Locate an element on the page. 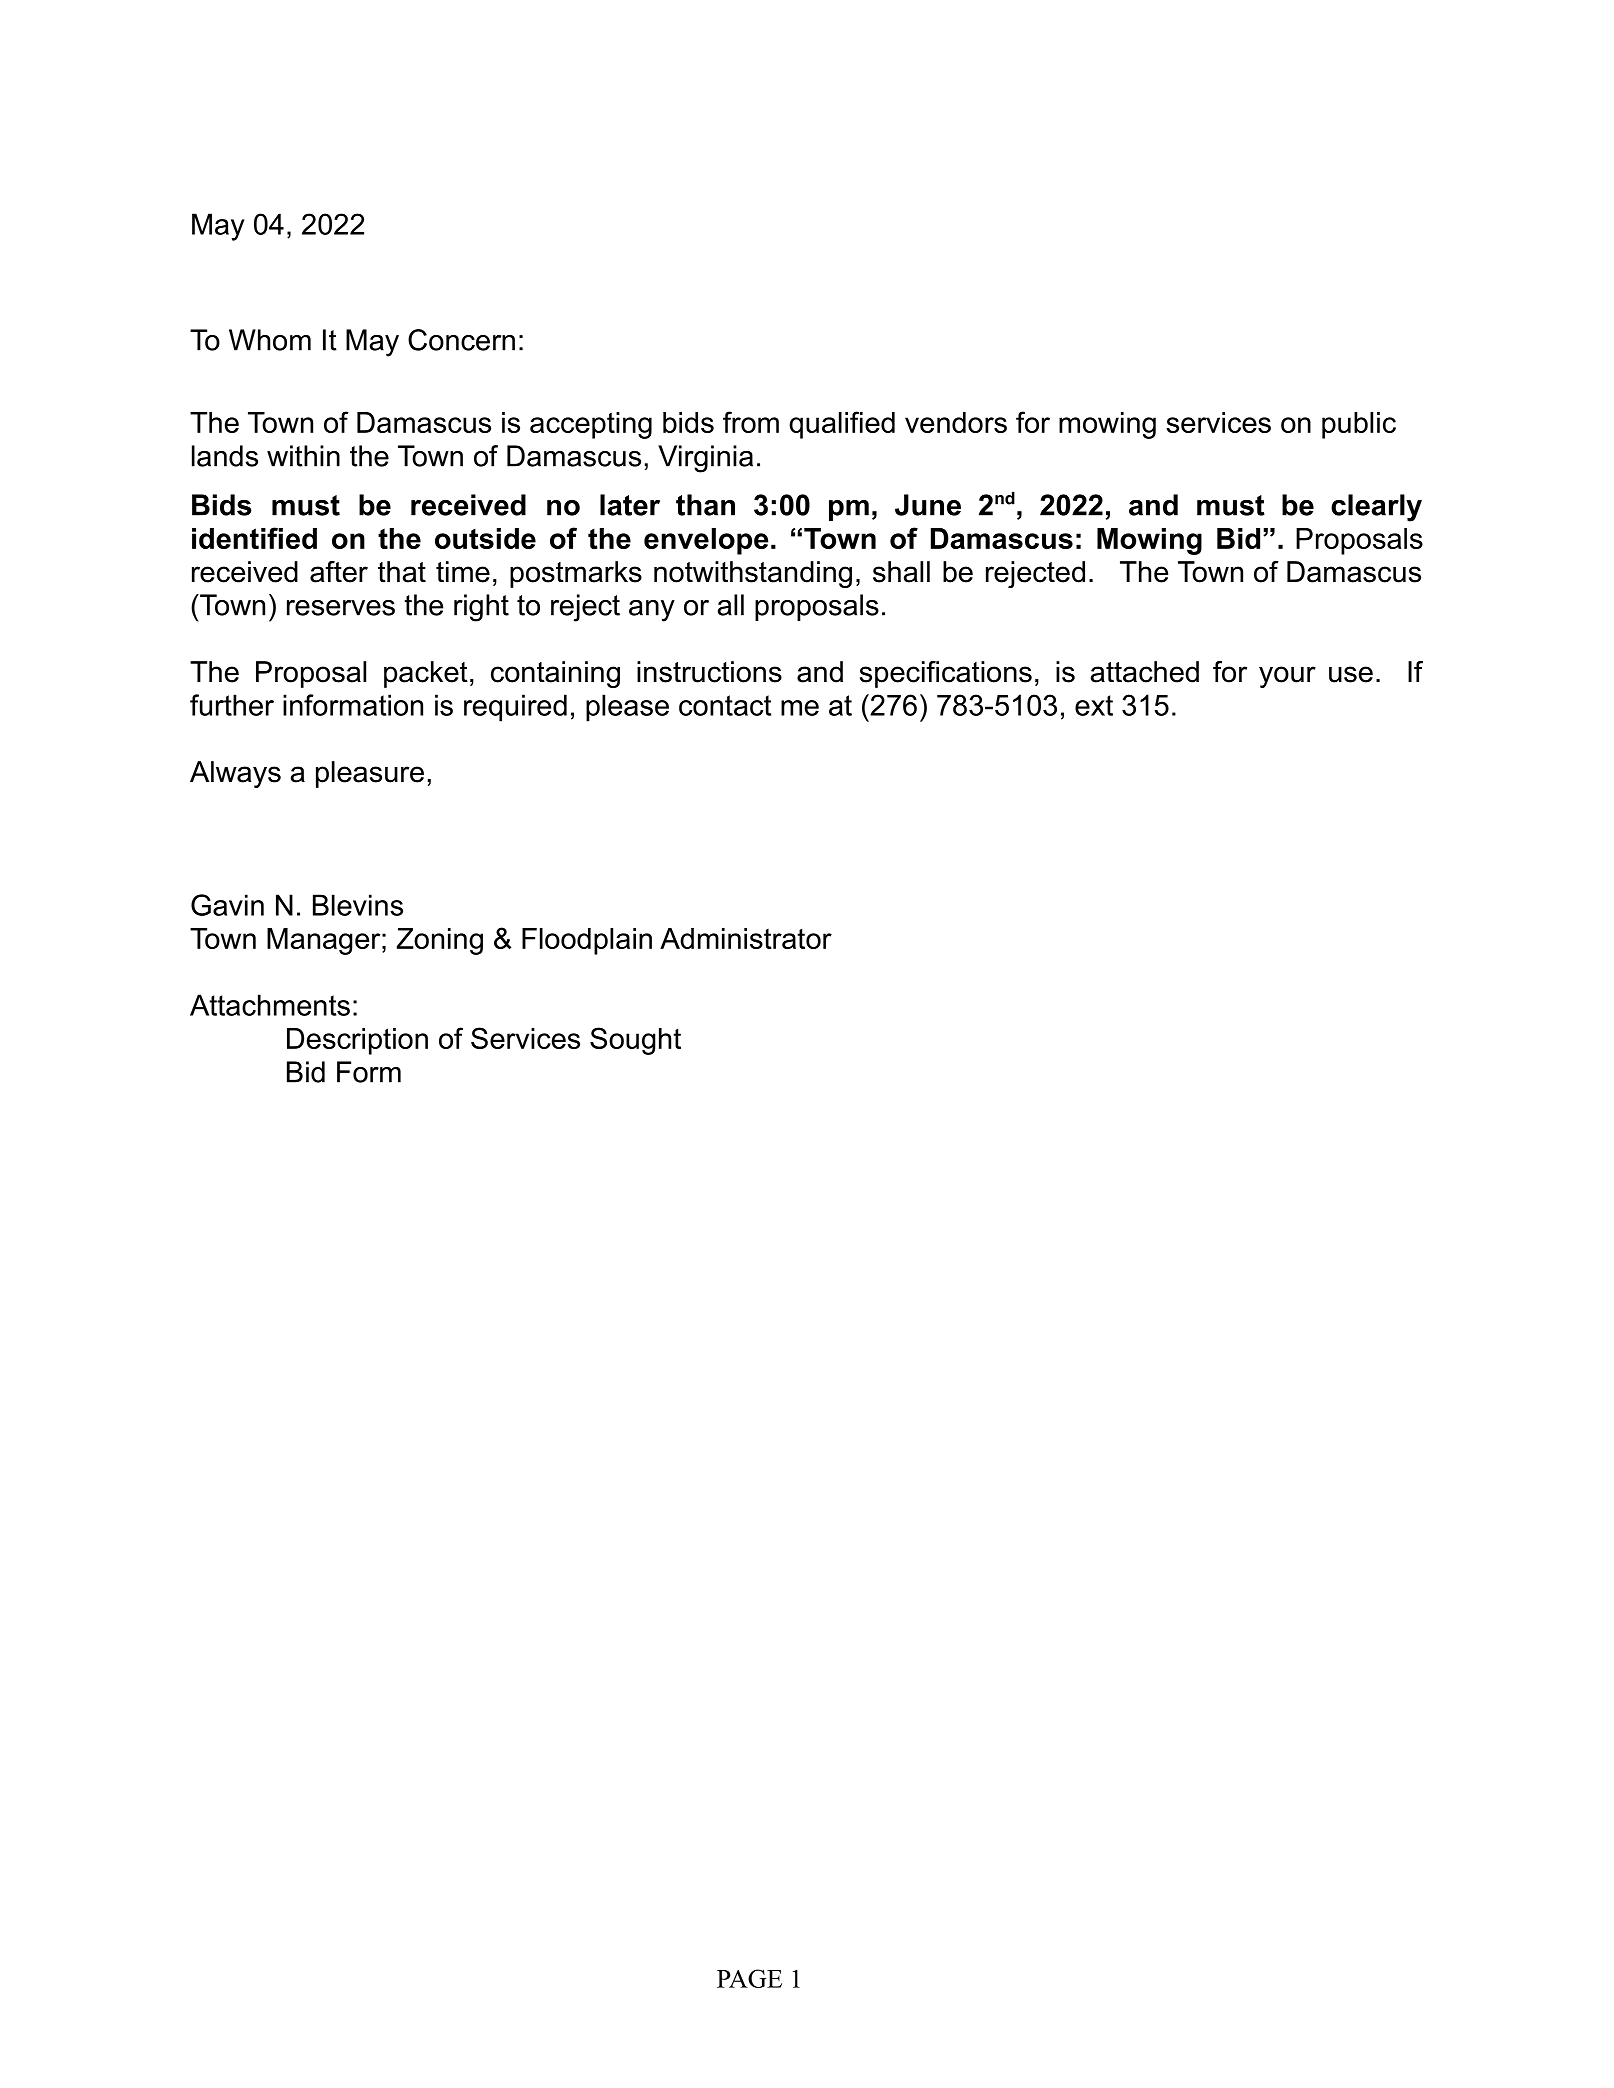 This page has height=2088, width=1614. PAGE is located at coordinates (749, 1978).
